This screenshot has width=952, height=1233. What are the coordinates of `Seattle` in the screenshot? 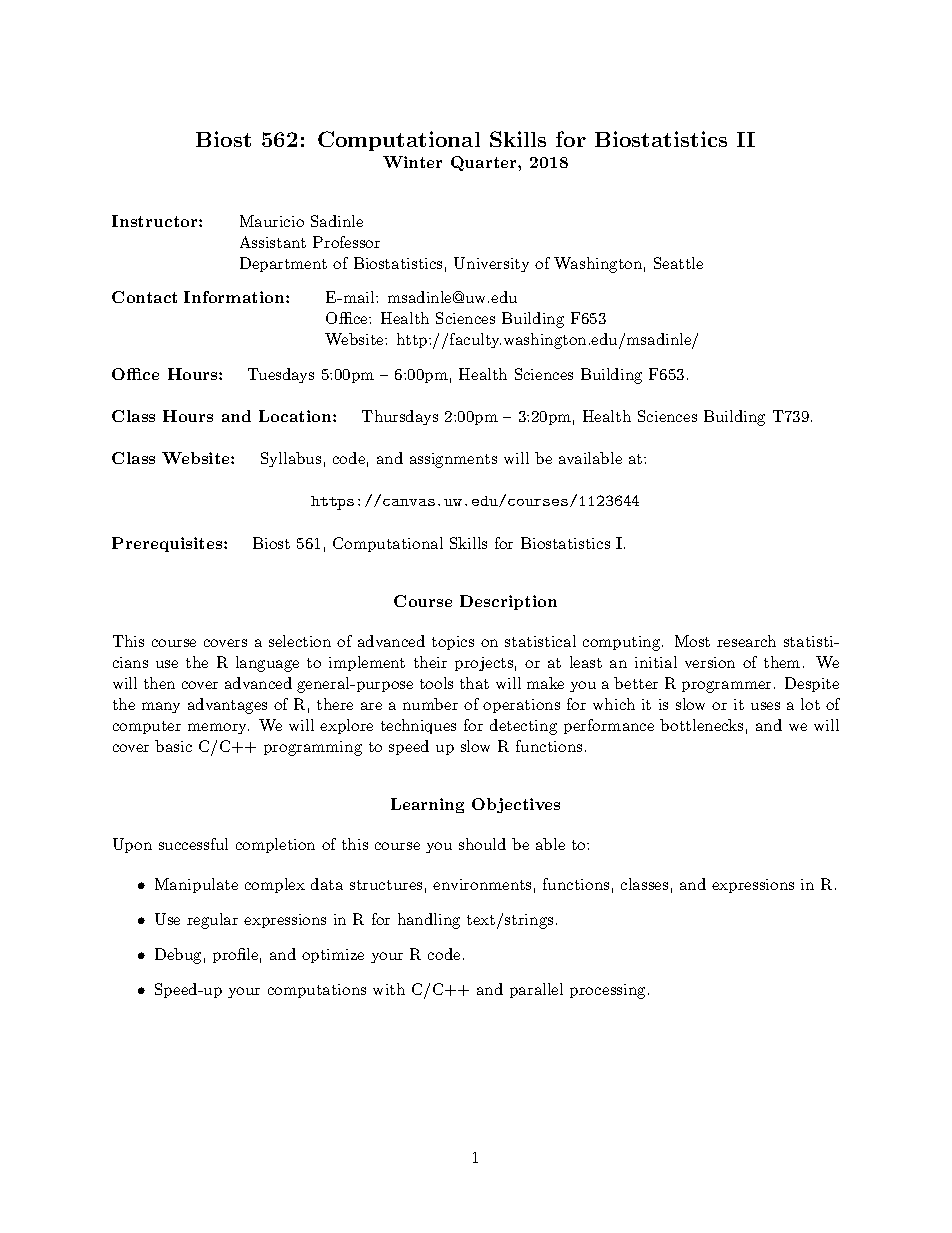 It's located at (678, 263).
